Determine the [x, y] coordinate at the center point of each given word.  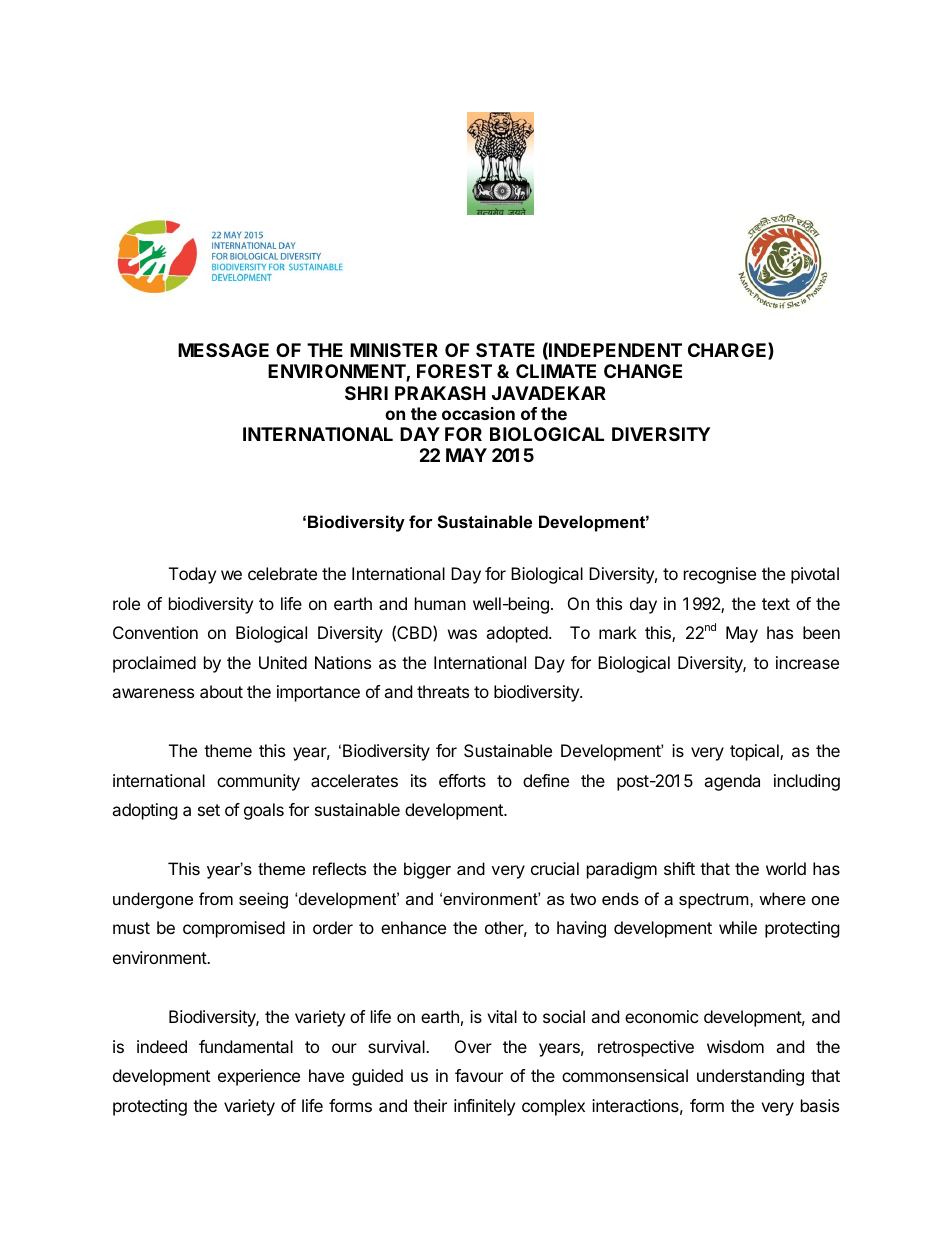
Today [192, 575]
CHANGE [643, 371]
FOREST [454, 371]
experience [259, 1077]
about [221, 691]
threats [443, 691]
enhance [413, 927]
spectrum [715, 901]
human [440, 603]
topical [755, 752]
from [216, 898]
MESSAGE [223, 350]
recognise [720, 575]
